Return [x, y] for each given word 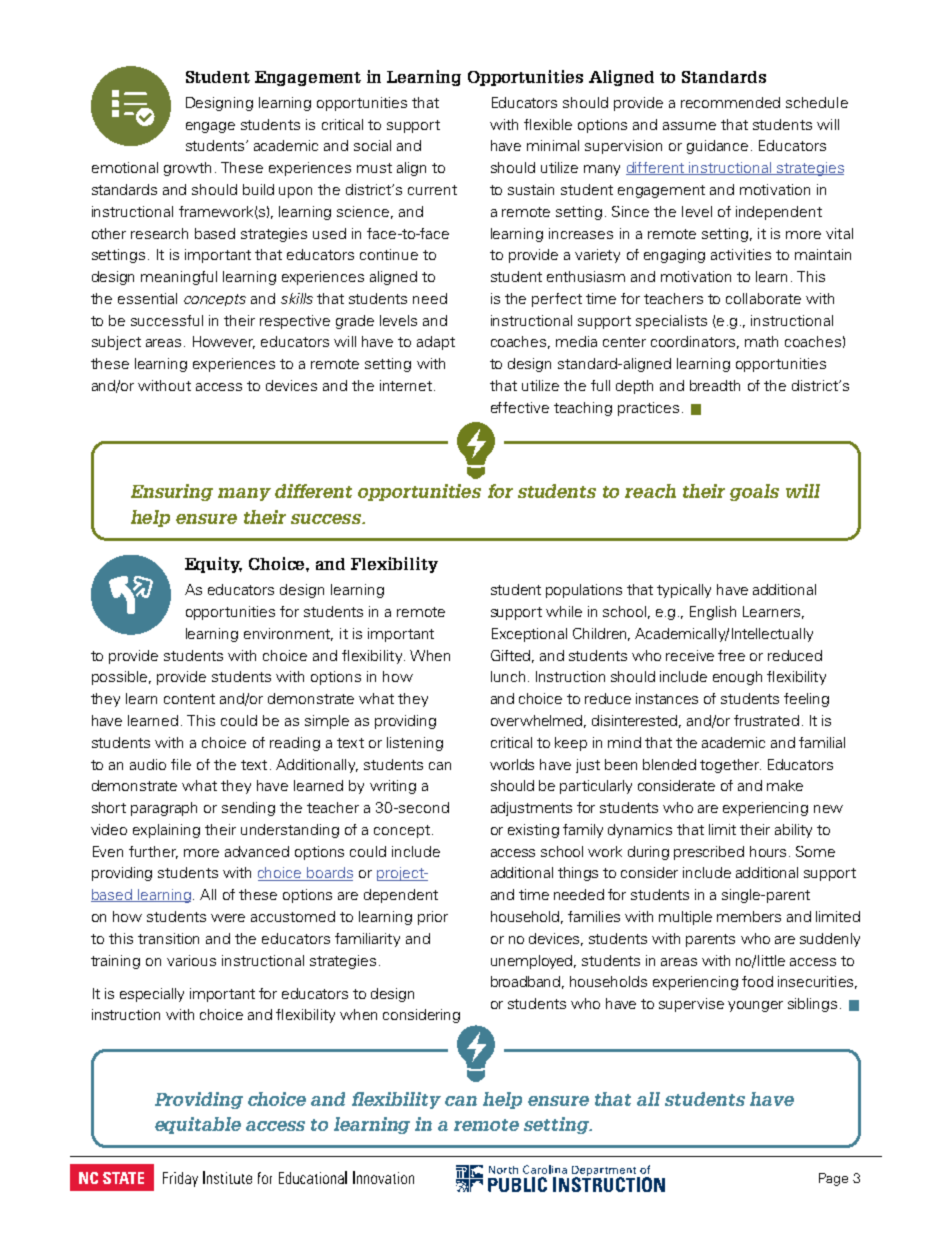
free [731, 655]
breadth [715, 385]
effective [520, 407]
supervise [691, 1005]
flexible [548, 124]
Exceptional [529, 635]
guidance [717, 147]
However [224, 342]
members [749, 916]
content [189, 699]
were [228, 918]
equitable [198, 1125]
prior [433, 918]
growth [187, 169]
